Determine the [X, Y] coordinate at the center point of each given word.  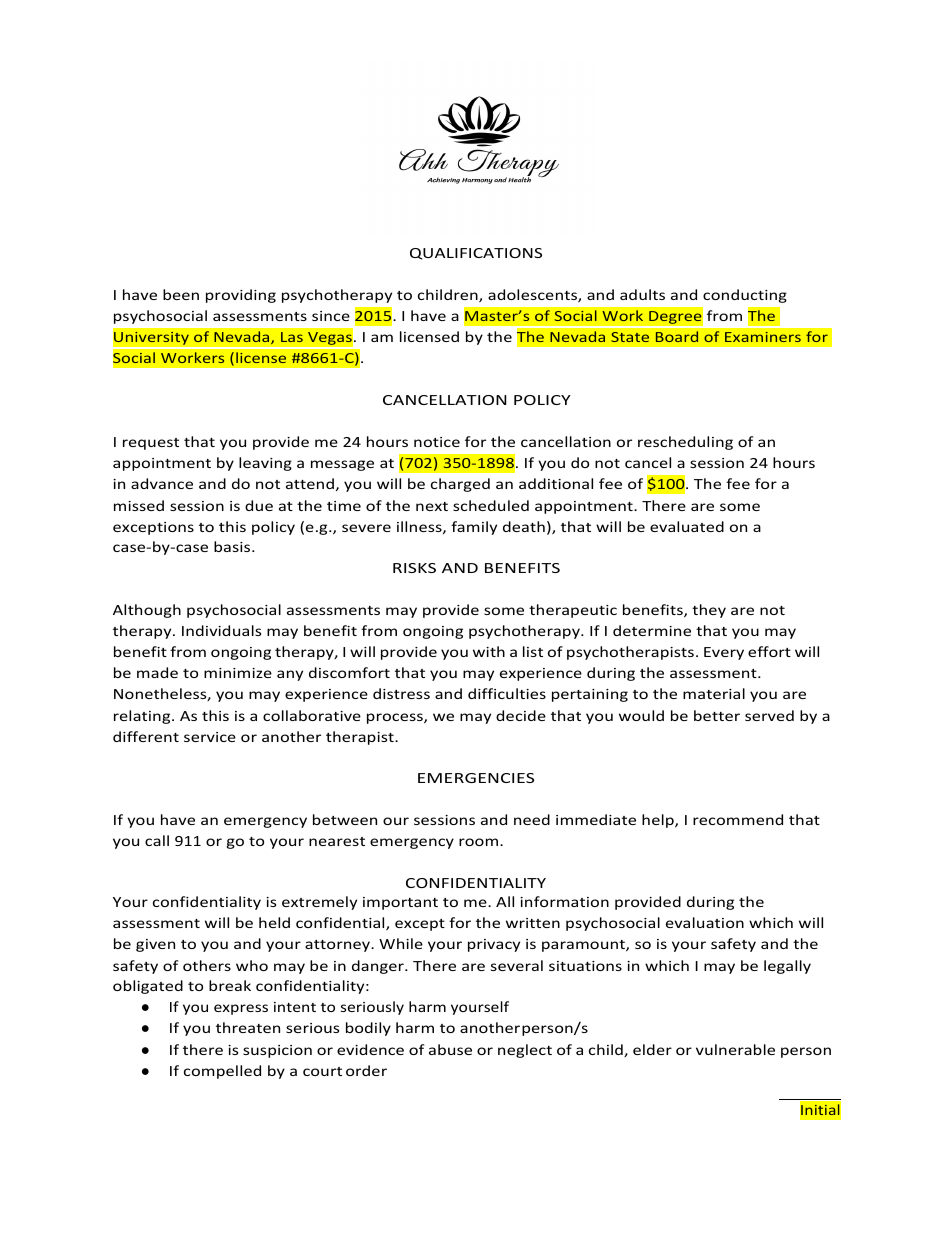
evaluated [687, 526]
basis [233, 546]
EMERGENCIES [476, 778]
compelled [222, 1072]
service [210, 737]
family [474, 528]
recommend [738, 819]
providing [241, 296]
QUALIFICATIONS [476, 254]
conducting [745, 296]
